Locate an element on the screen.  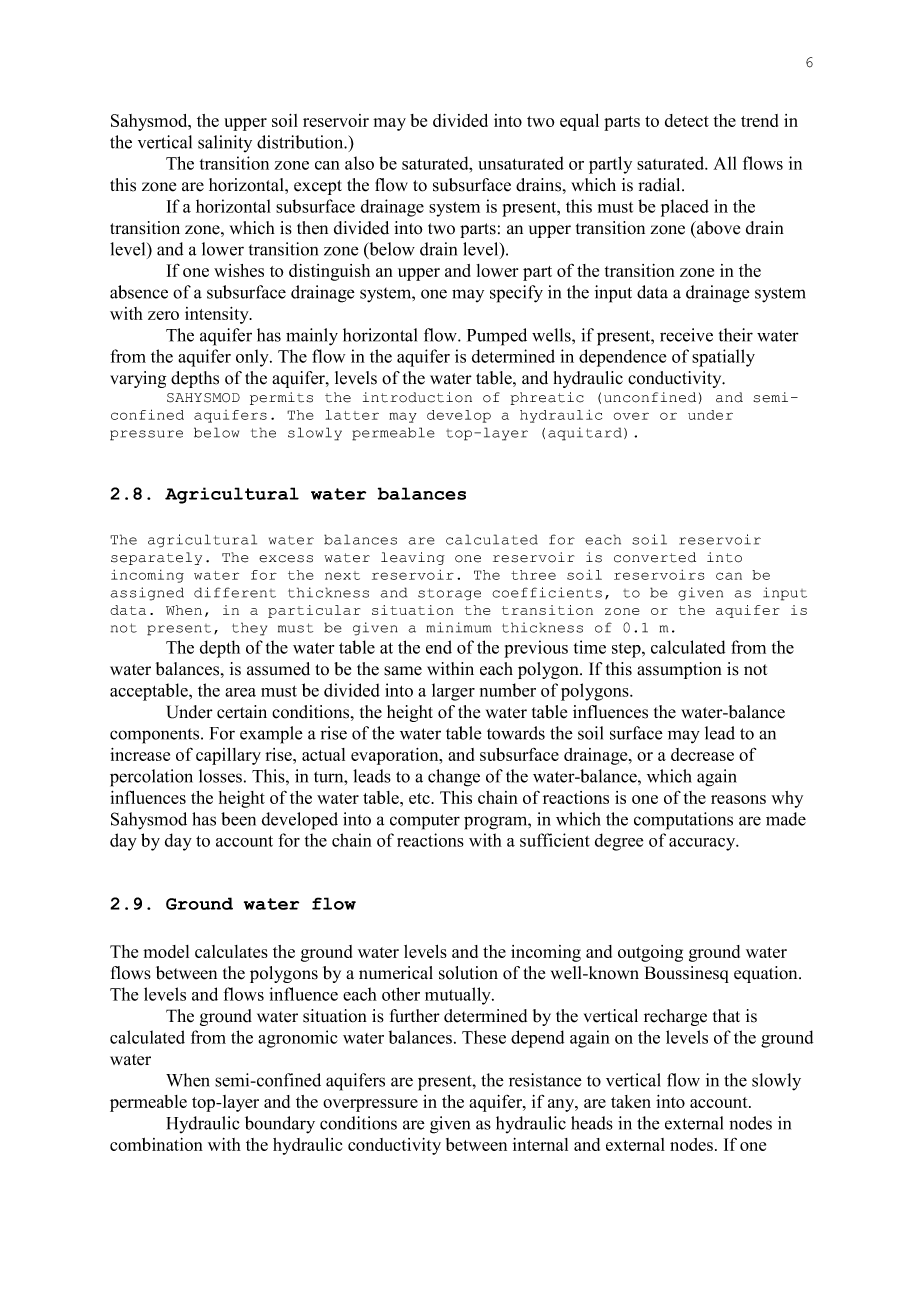
change is located at coordinates (454, 778).
